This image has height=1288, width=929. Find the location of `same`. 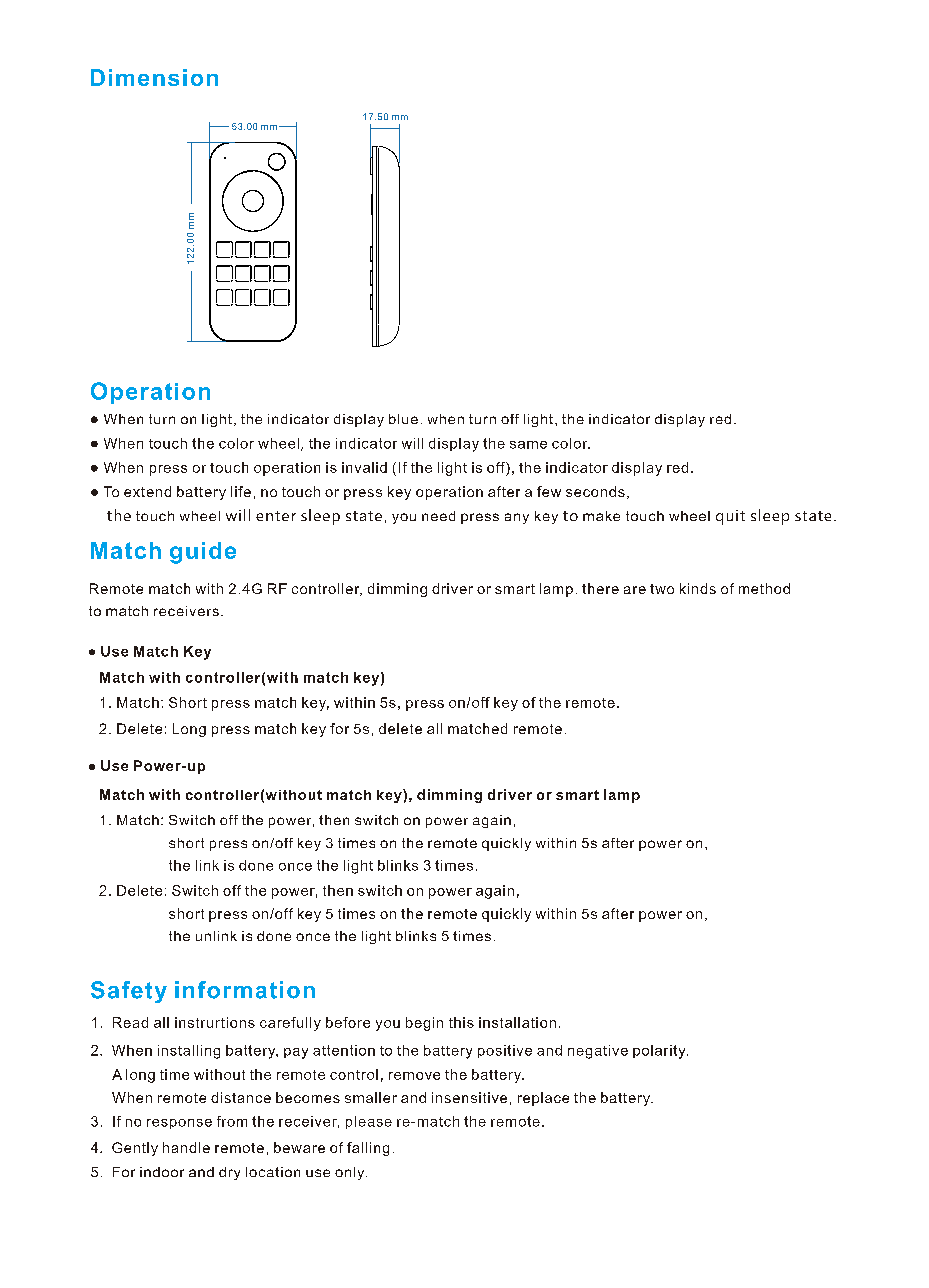

same is located at coordinates (528, 445).
